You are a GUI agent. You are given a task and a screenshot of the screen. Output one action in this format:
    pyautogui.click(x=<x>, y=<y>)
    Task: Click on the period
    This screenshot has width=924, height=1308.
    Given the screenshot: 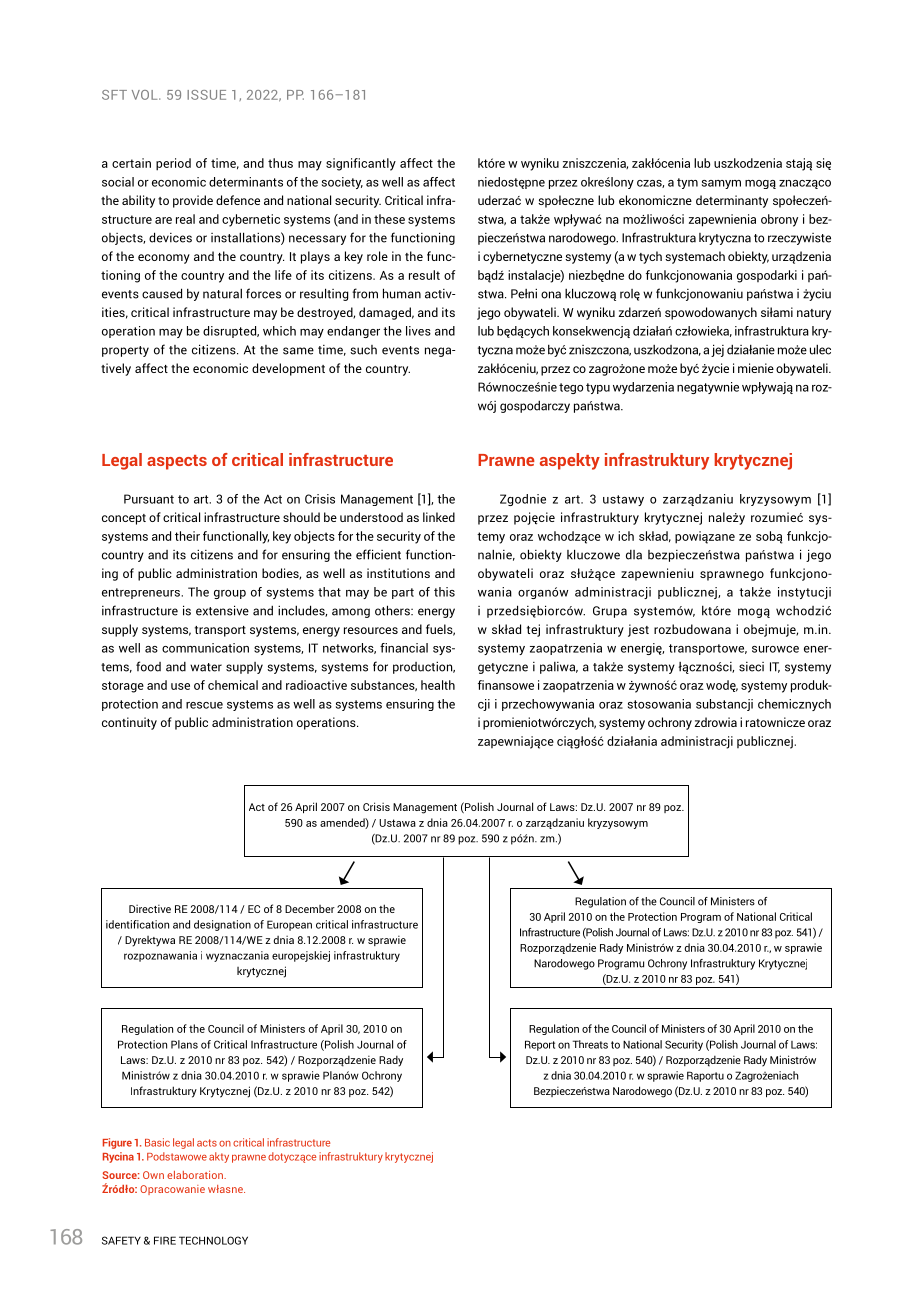 What is the action you would take?
    pyautogui.click(x=173, y=164)
